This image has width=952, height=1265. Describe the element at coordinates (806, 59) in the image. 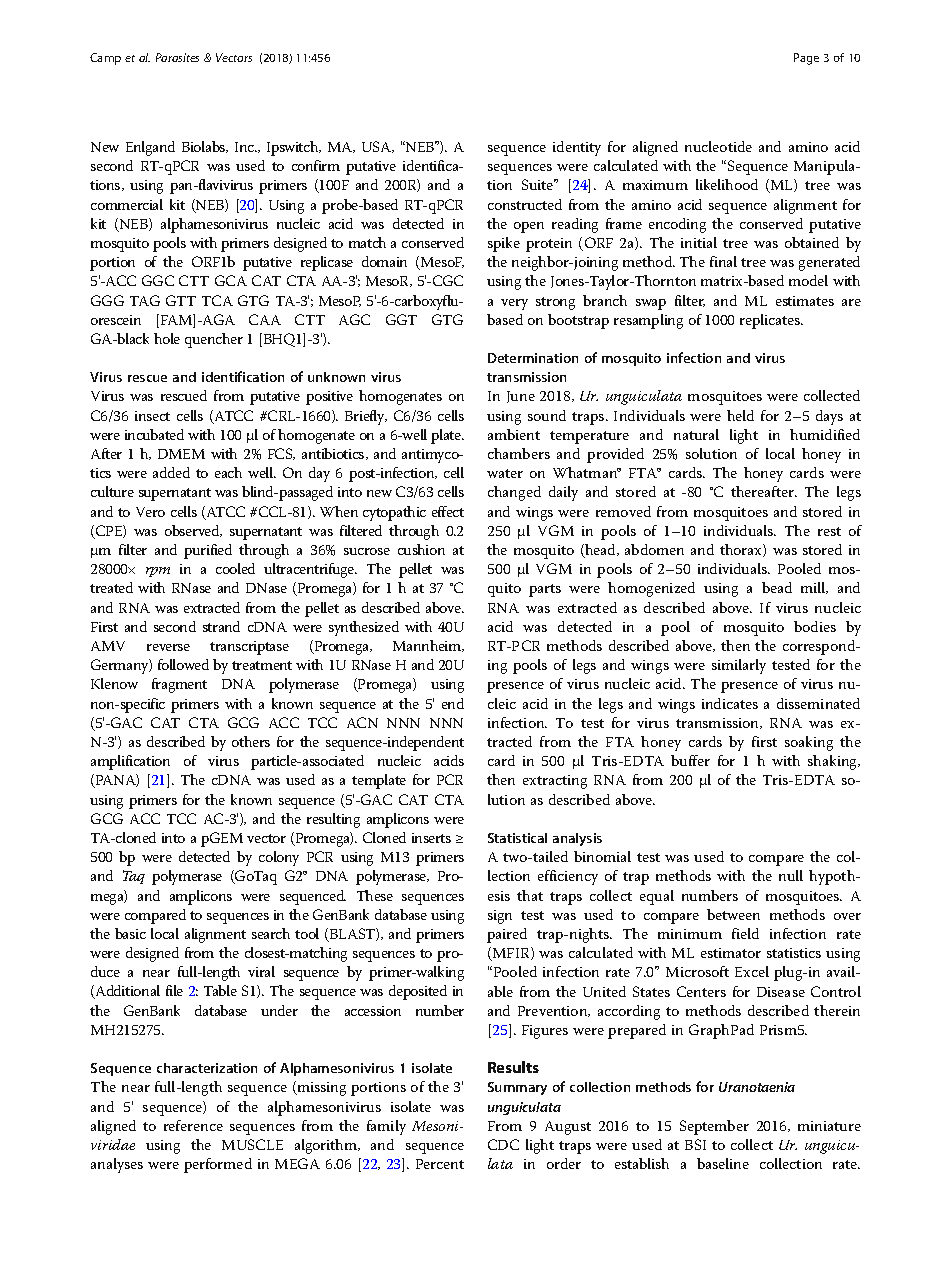

I see `Page` at that location.
